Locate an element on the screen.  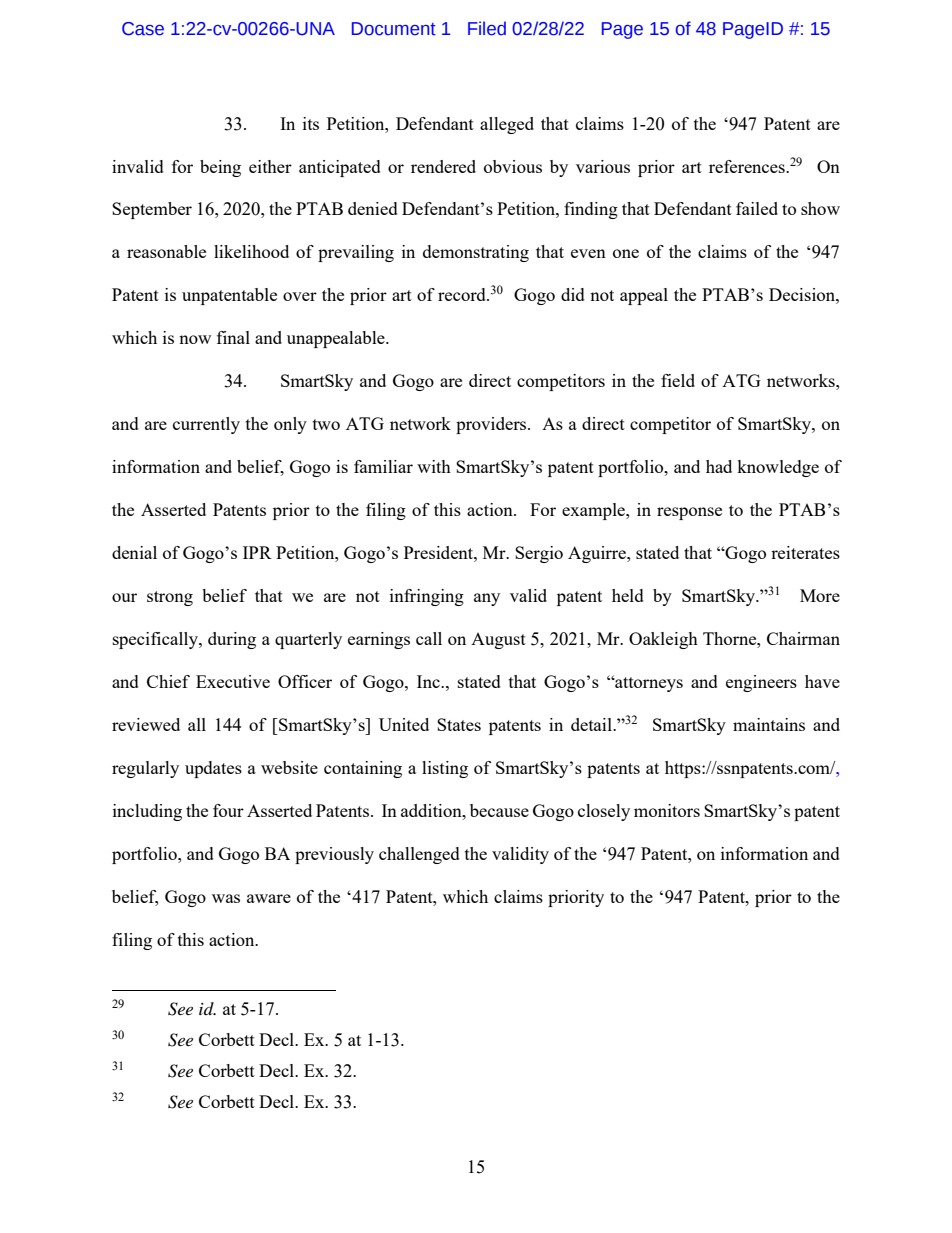
Filed is located at coordinates (487, 28).
